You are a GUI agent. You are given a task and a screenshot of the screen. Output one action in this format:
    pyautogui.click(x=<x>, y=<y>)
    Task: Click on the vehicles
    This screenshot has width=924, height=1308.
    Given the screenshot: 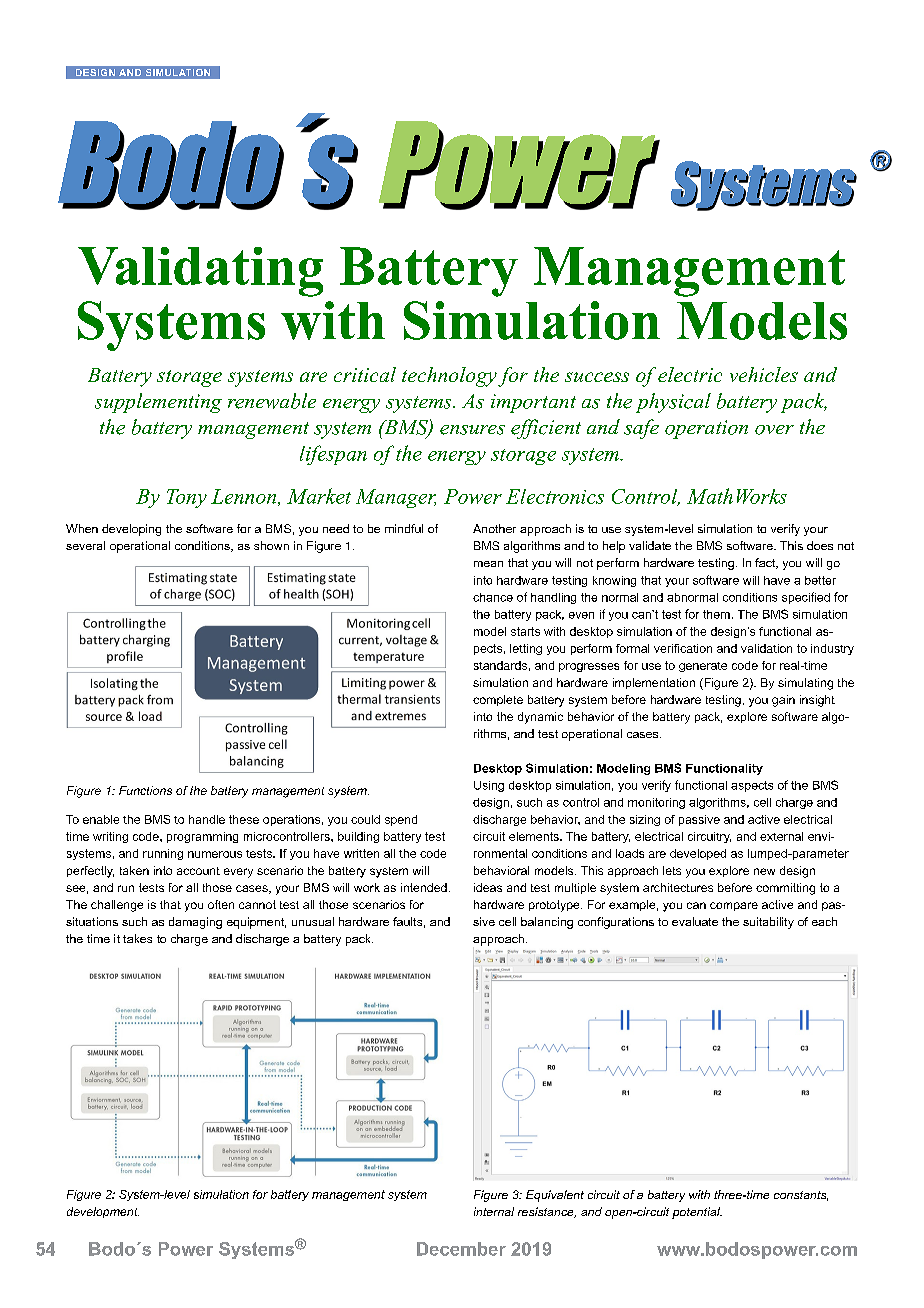 What is the action you would take?
    pyautogui.click(x=764, y=374)
